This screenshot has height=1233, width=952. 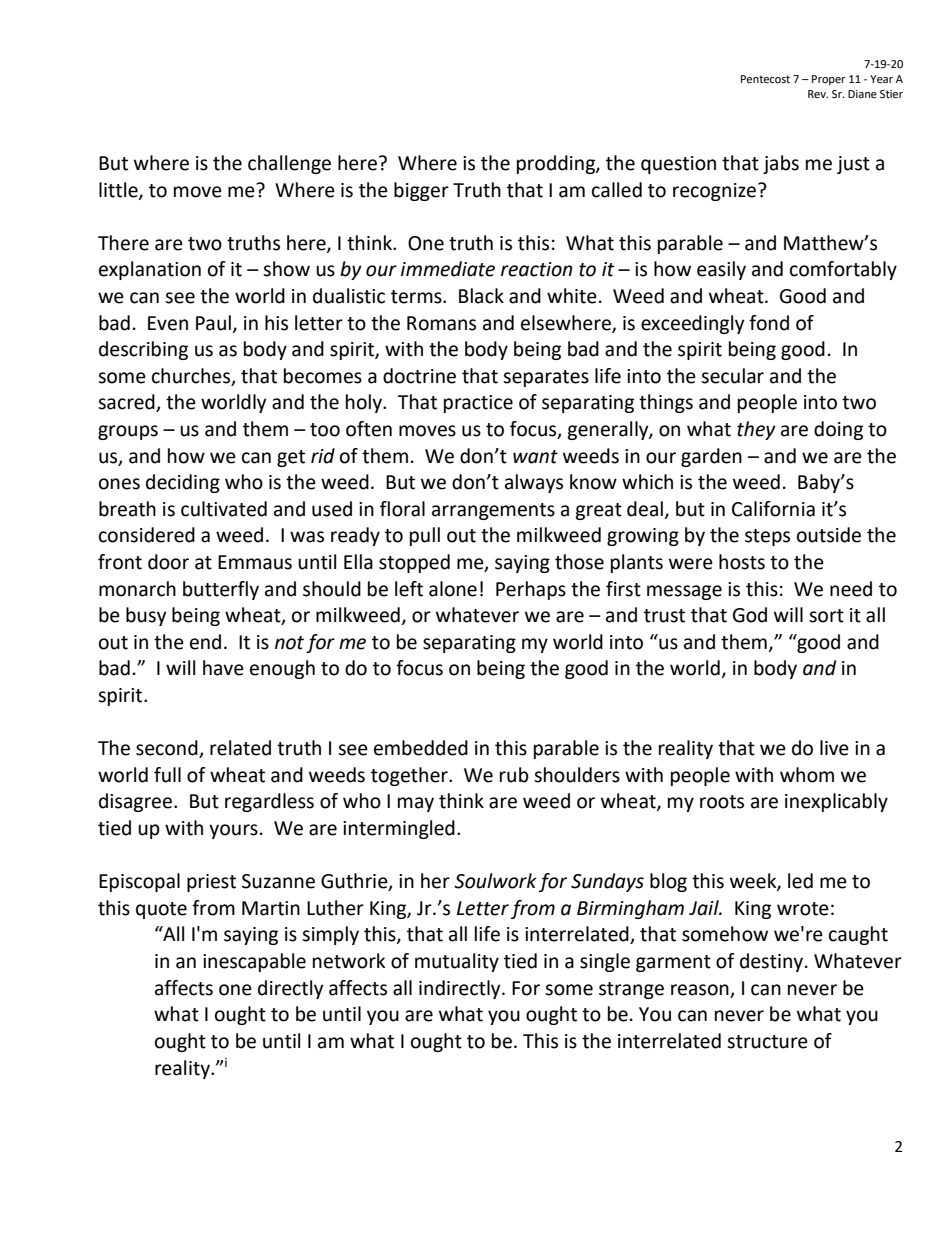 What do you see at coordinates (765, 79) in the screenshot?
I see `Pentecost` at bounding box center [765, 79].
